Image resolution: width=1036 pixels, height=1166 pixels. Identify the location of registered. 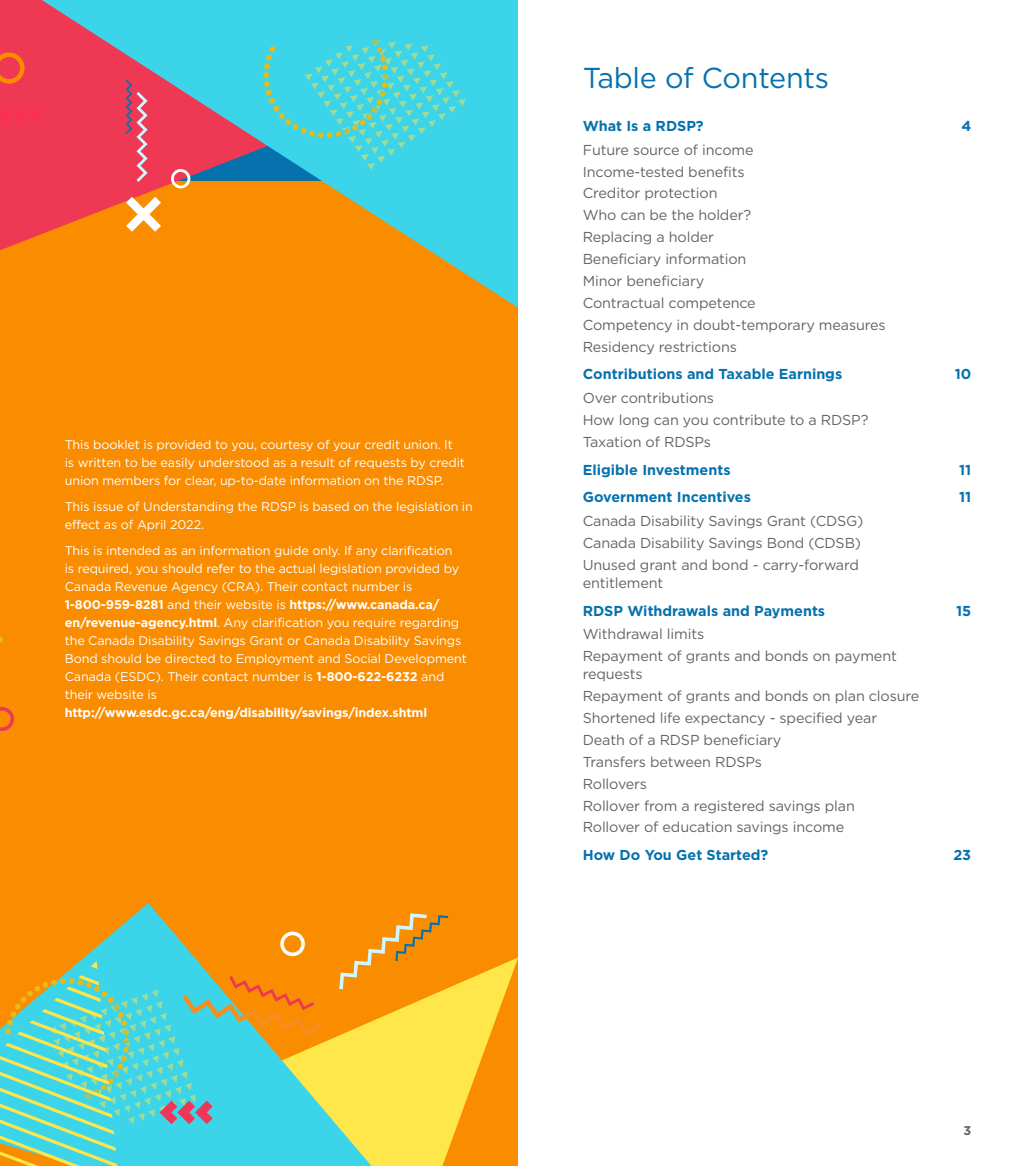
(729, 806).
